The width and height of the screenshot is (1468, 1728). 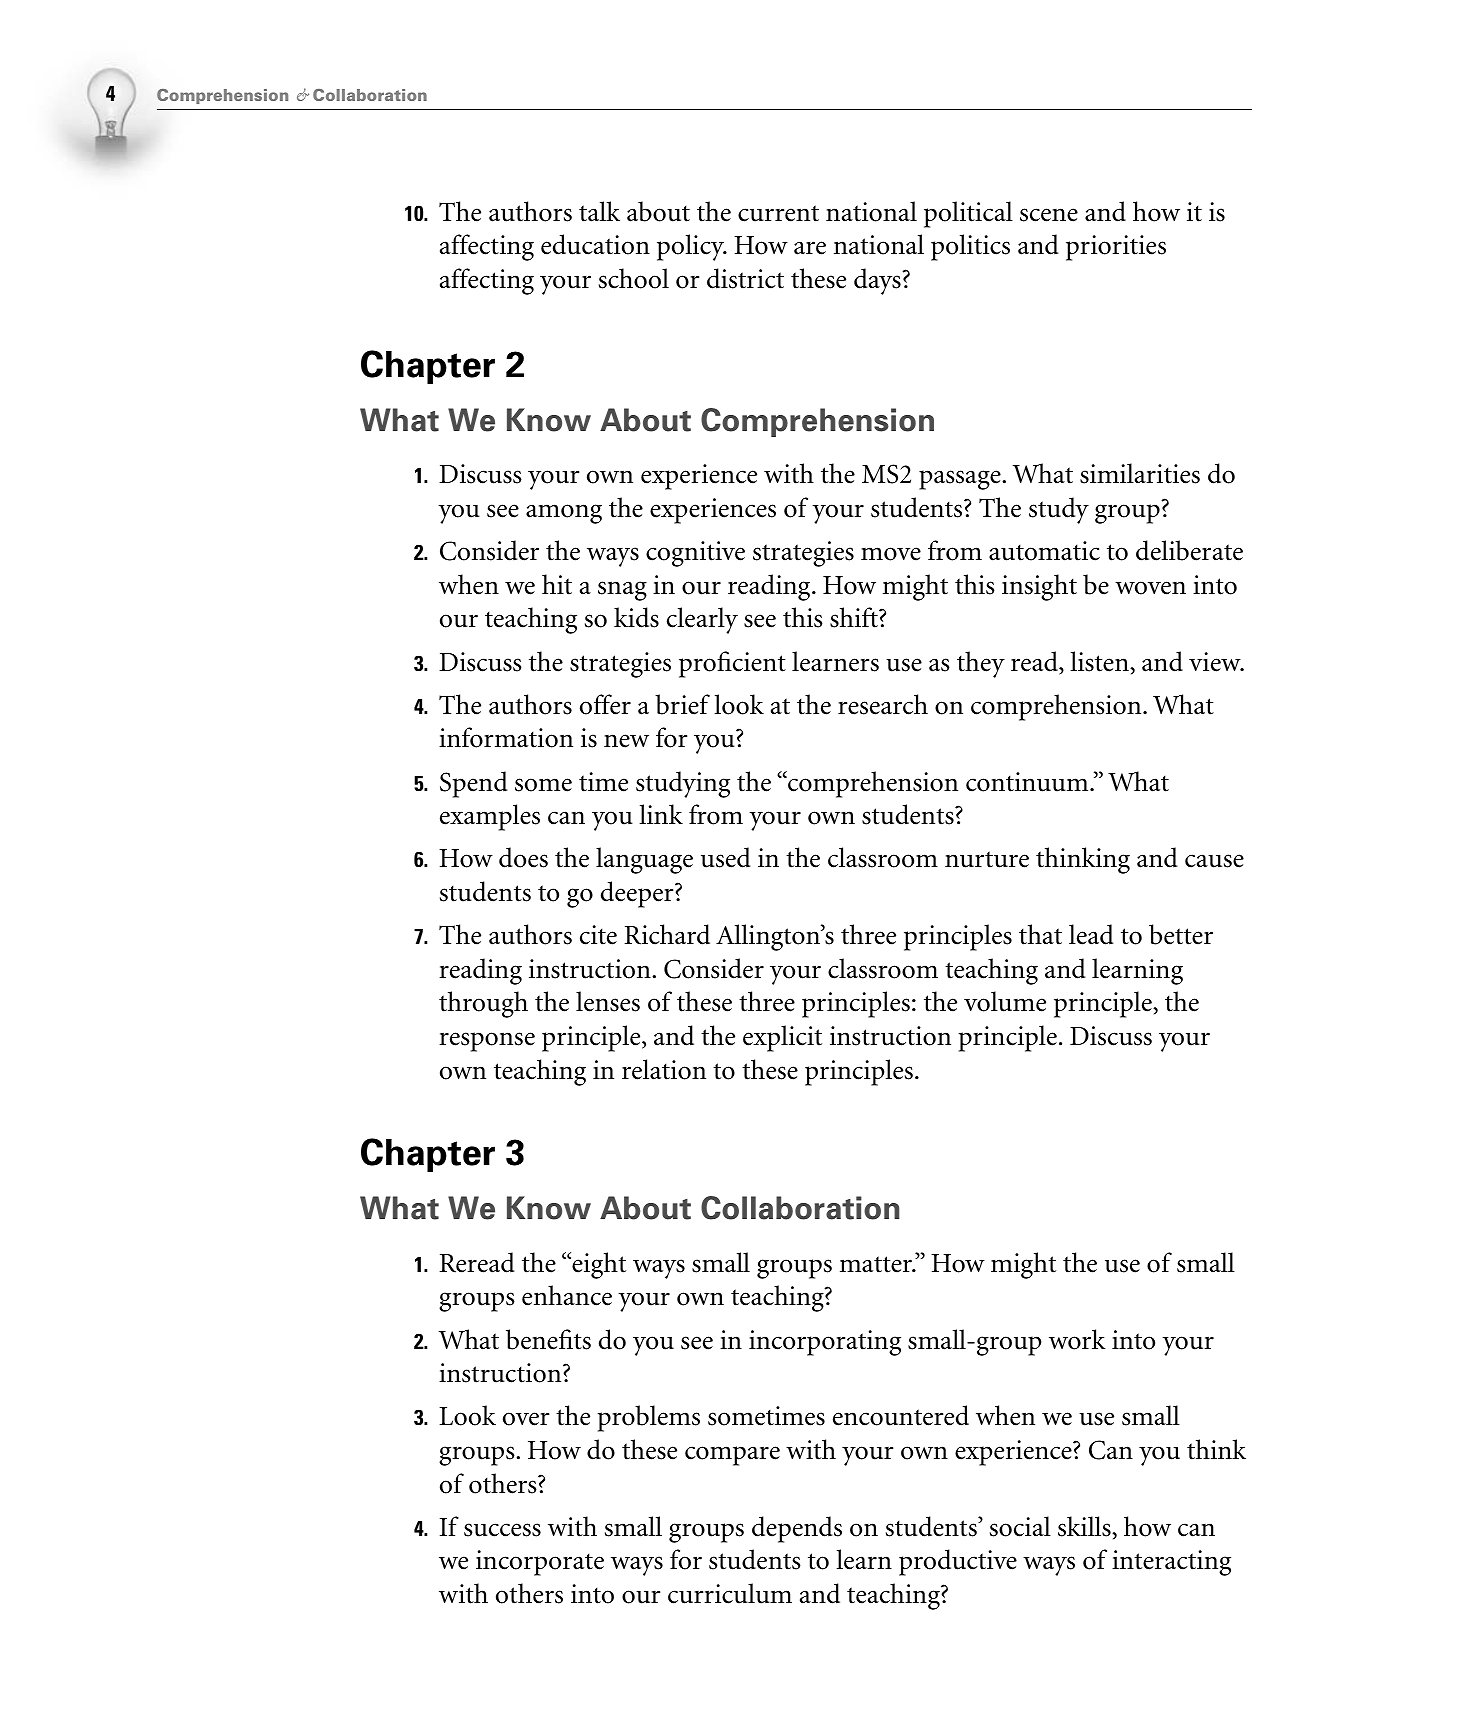 What do you see at coordinates (878, 281) in the screenshot?
I see `days` at bounding box center [878, 281].
